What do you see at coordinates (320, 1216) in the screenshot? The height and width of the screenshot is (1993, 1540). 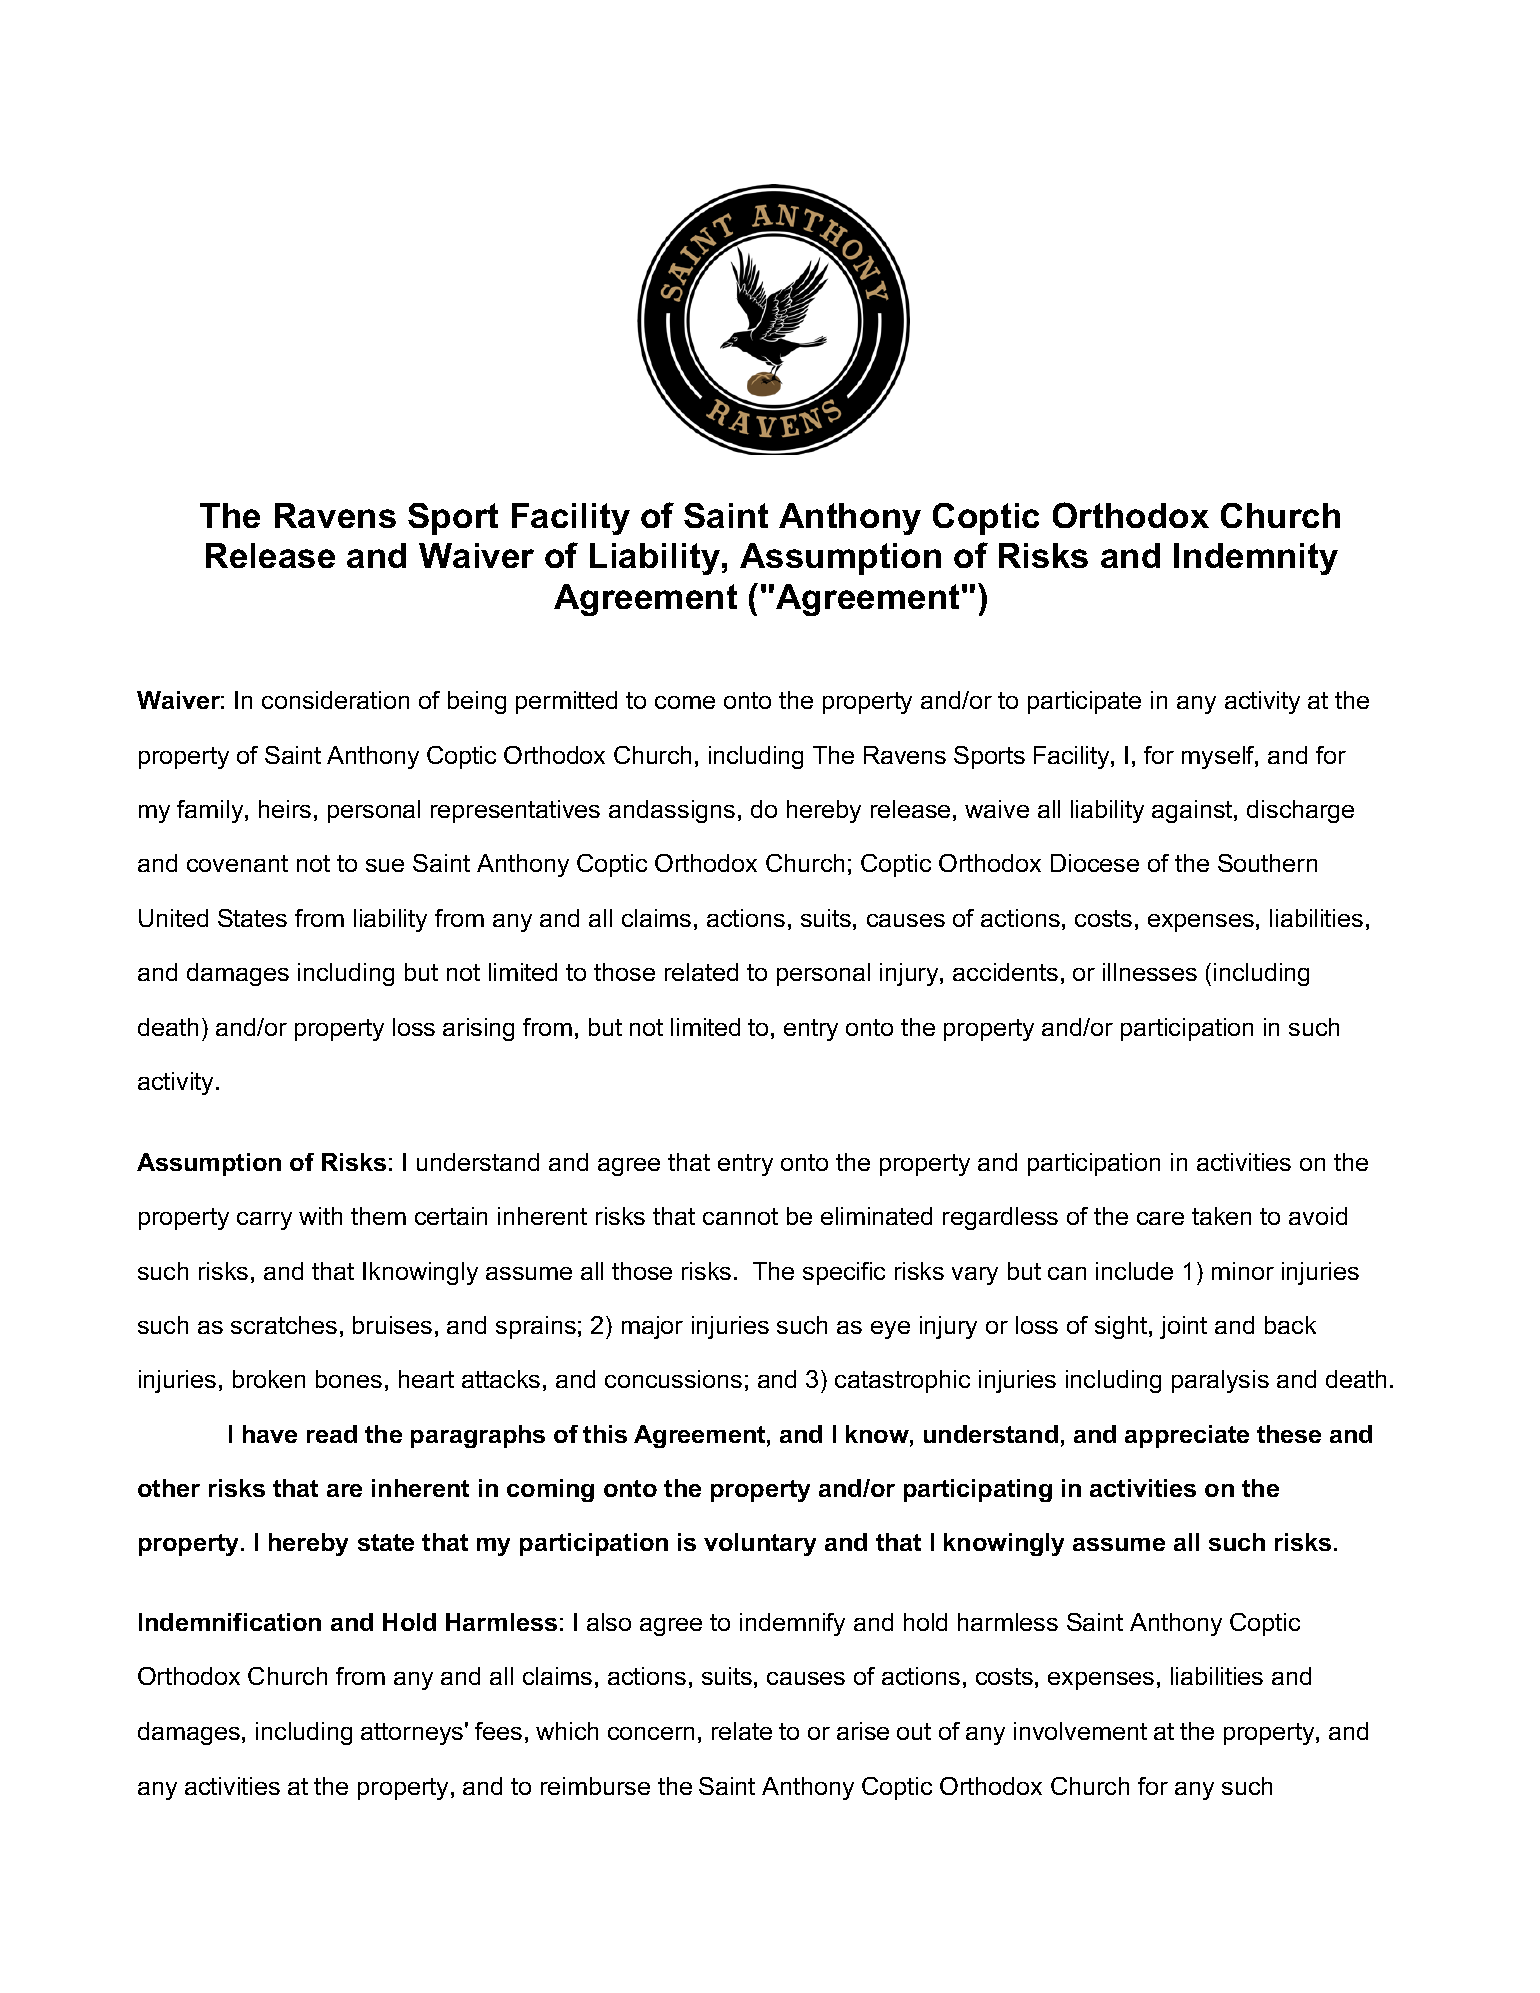 I see `with` at bounding box center [320, 1216].
